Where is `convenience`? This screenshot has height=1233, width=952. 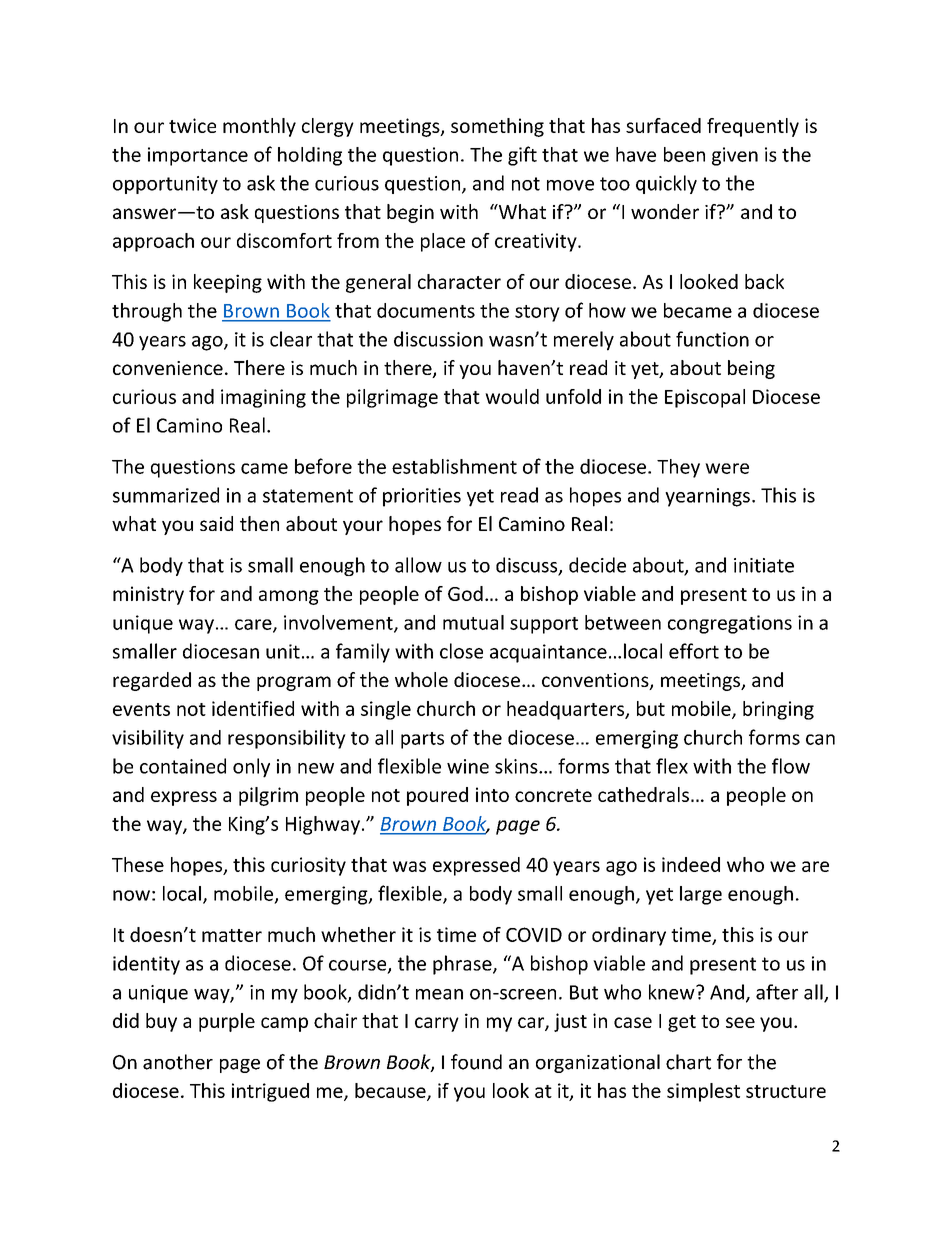 convenience is located at coordinates (168, 368).
